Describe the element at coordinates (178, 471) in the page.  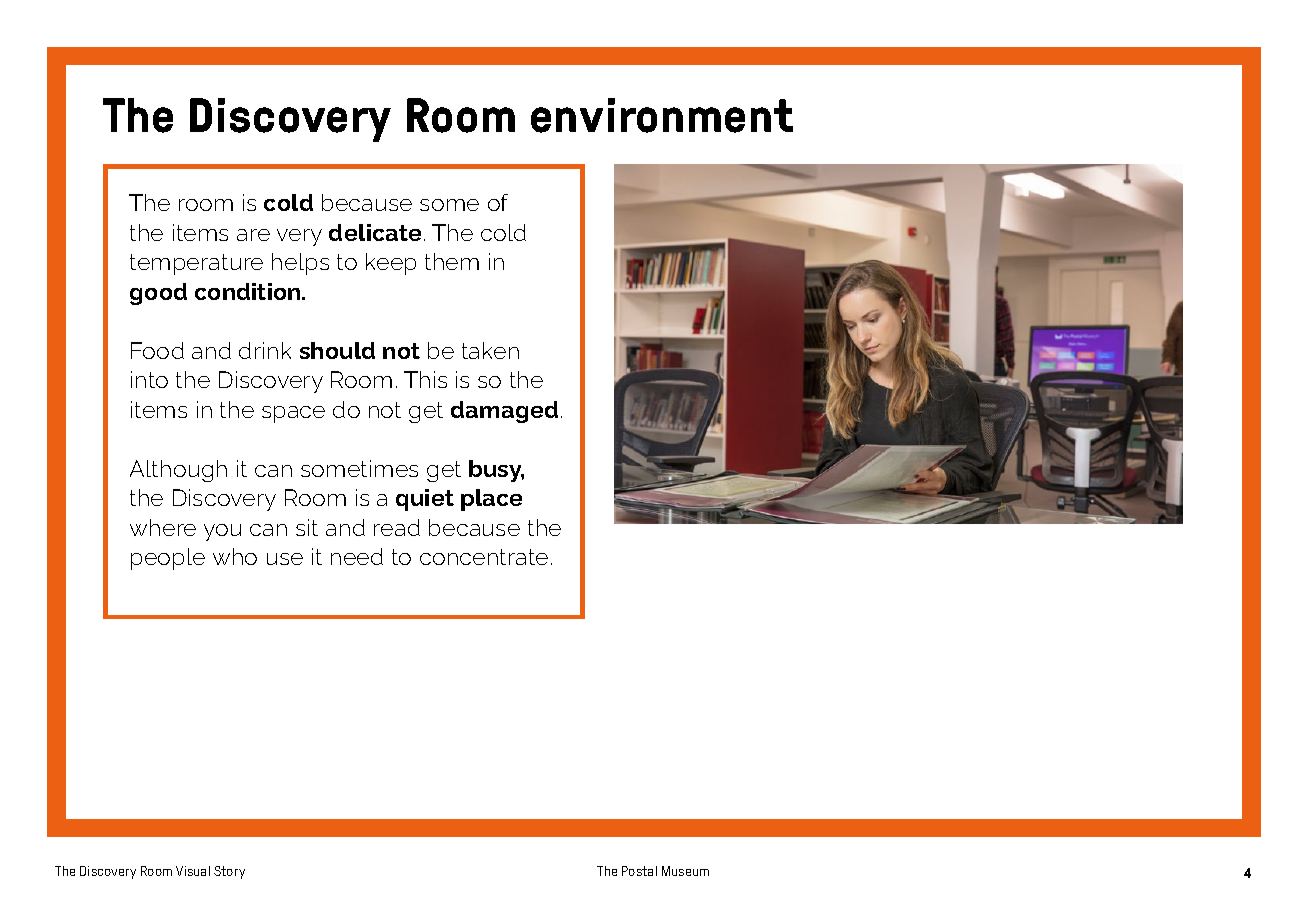
I see `Although` at that location.
